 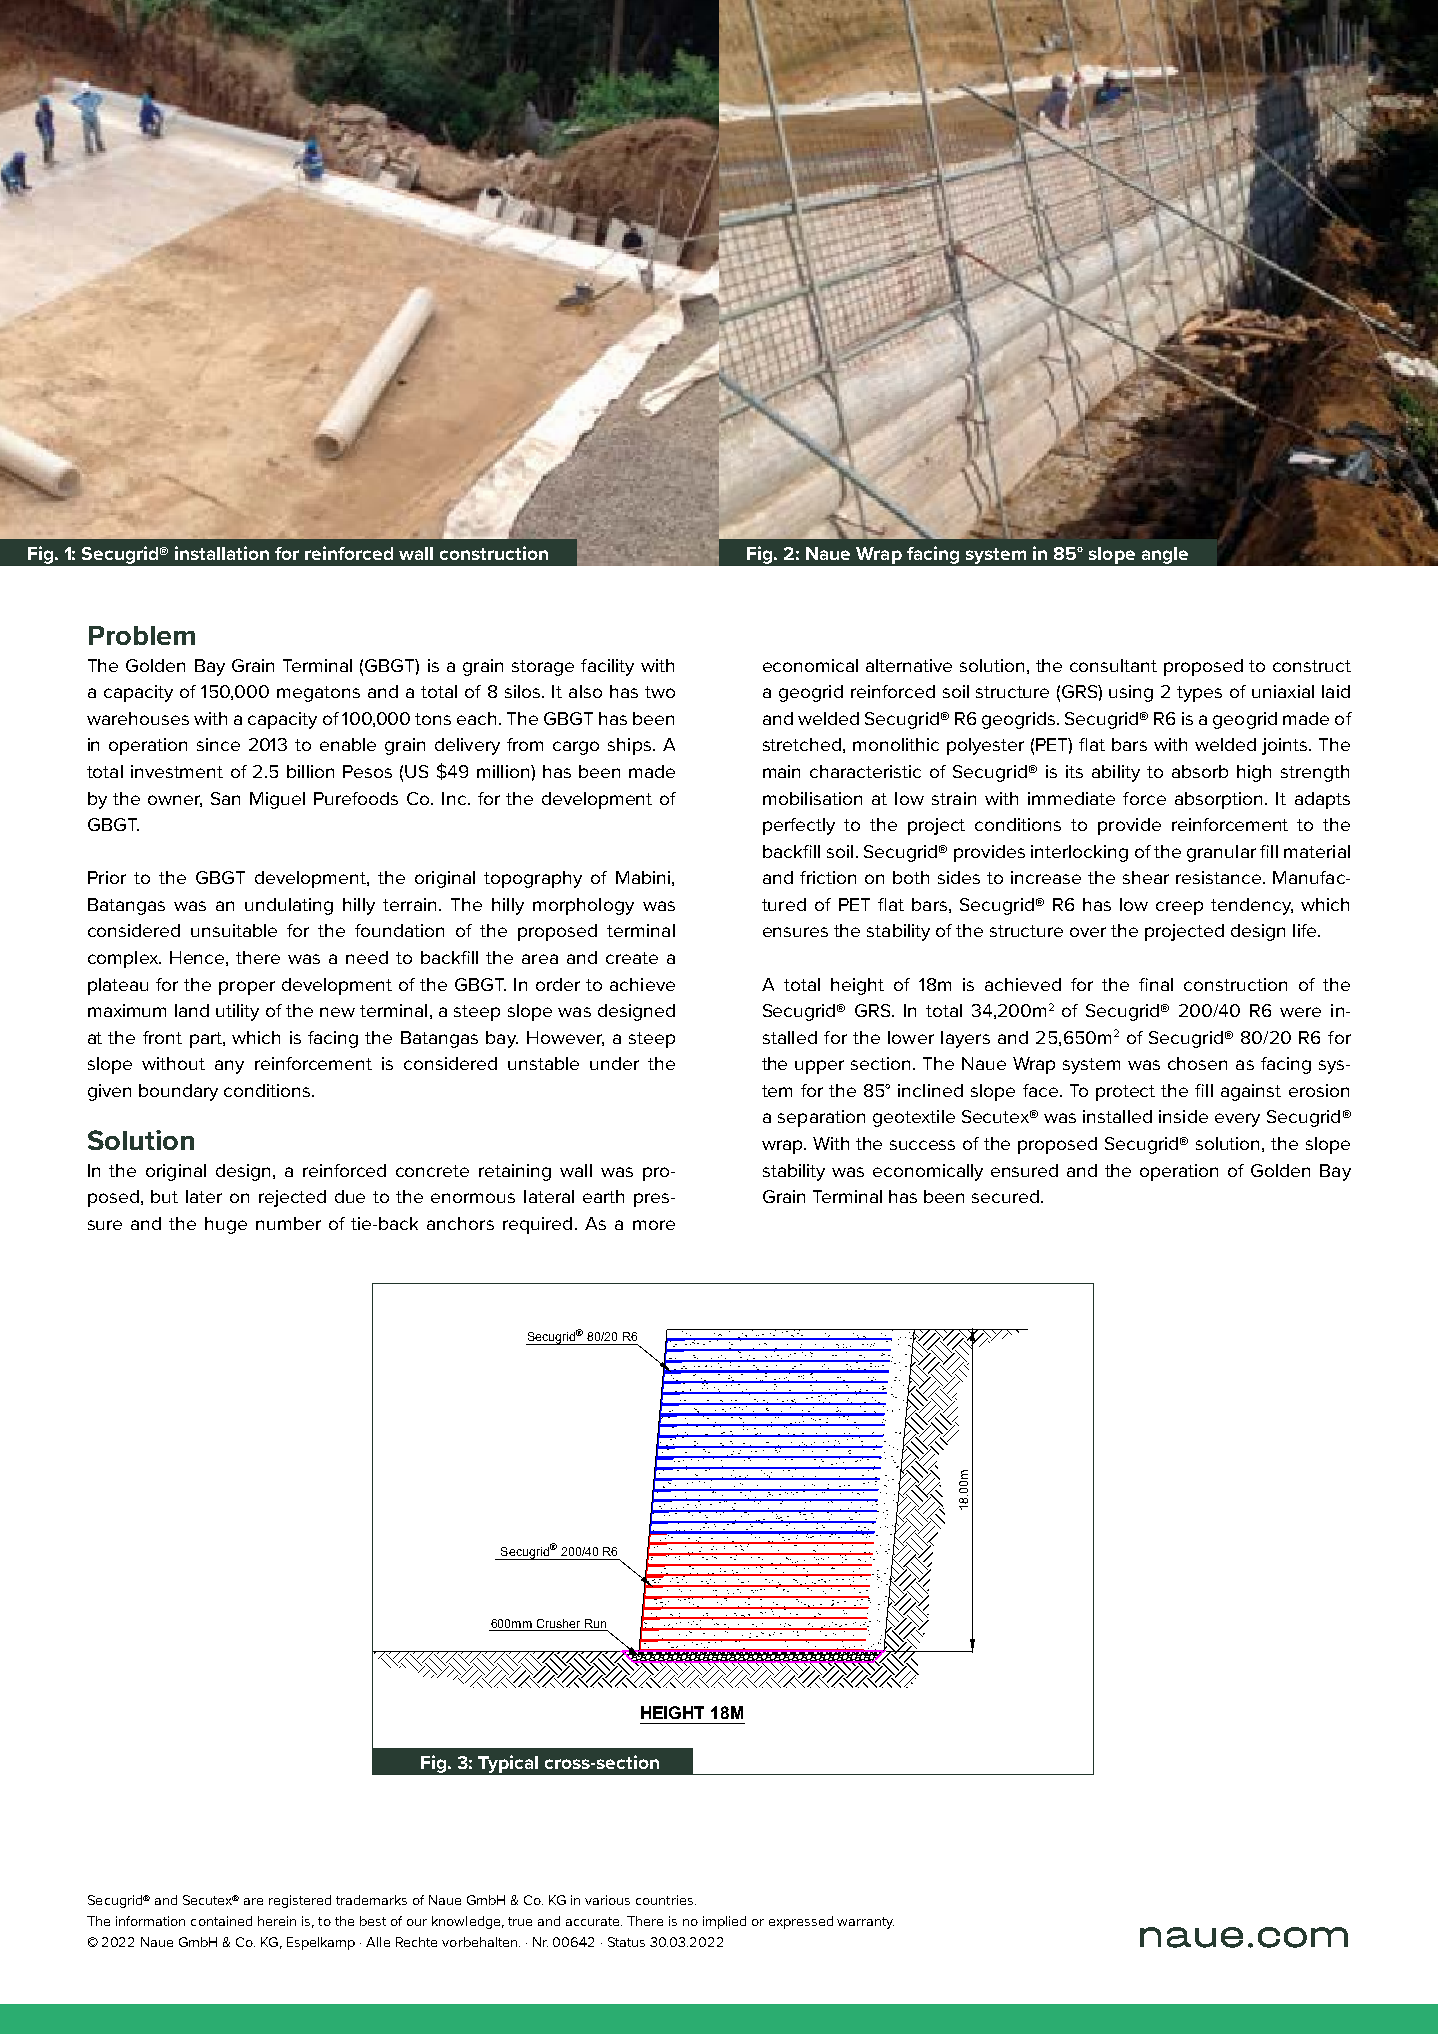 What do you see at coordinates (1113, 665) in the document?
I see `consultant` at bounding box center [1113, 665].
